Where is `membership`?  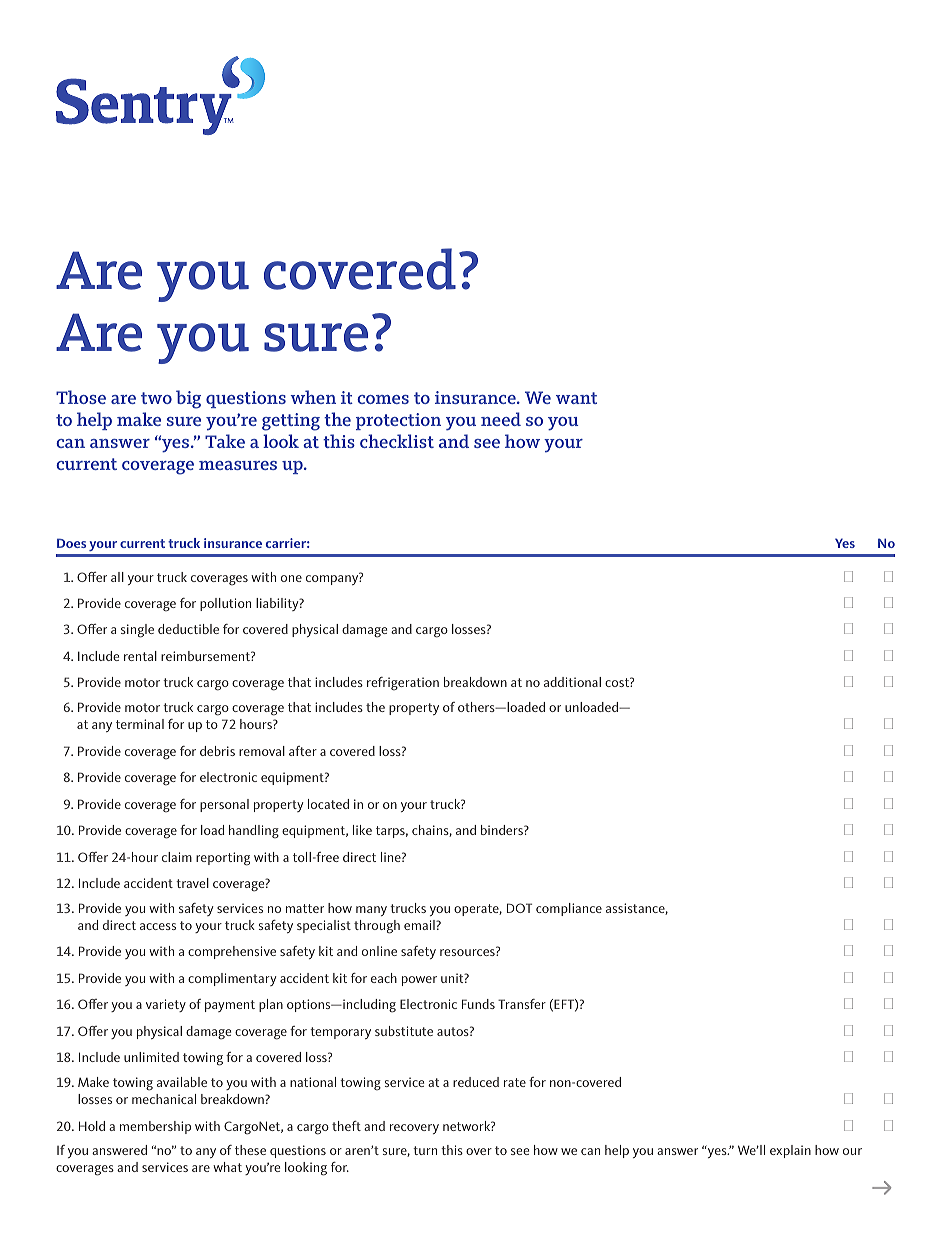
membership is located at coordinates (155, 1127).
